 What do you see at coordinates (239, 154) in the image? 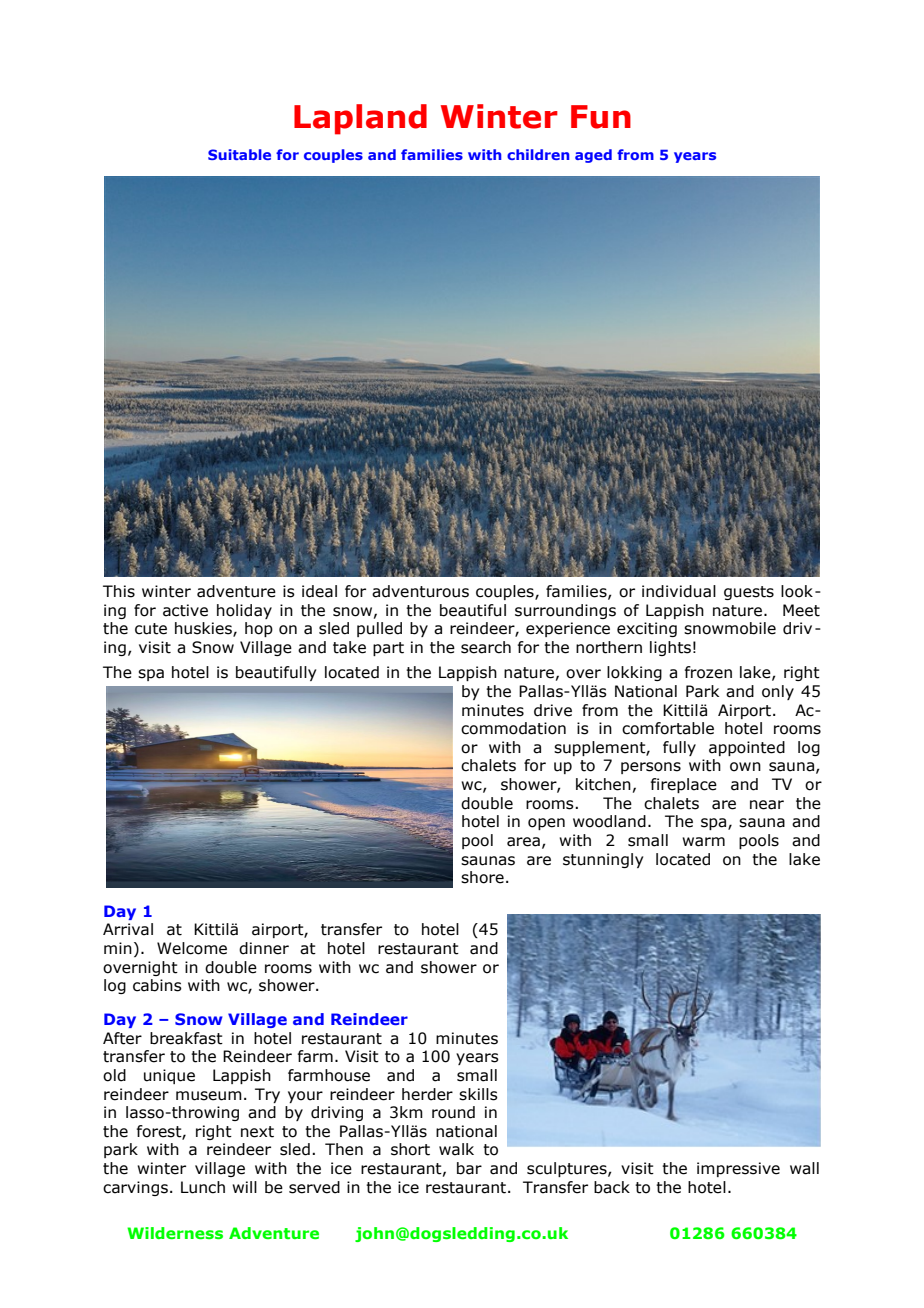
I see `Suitable` at bounding box center [239, 154].
